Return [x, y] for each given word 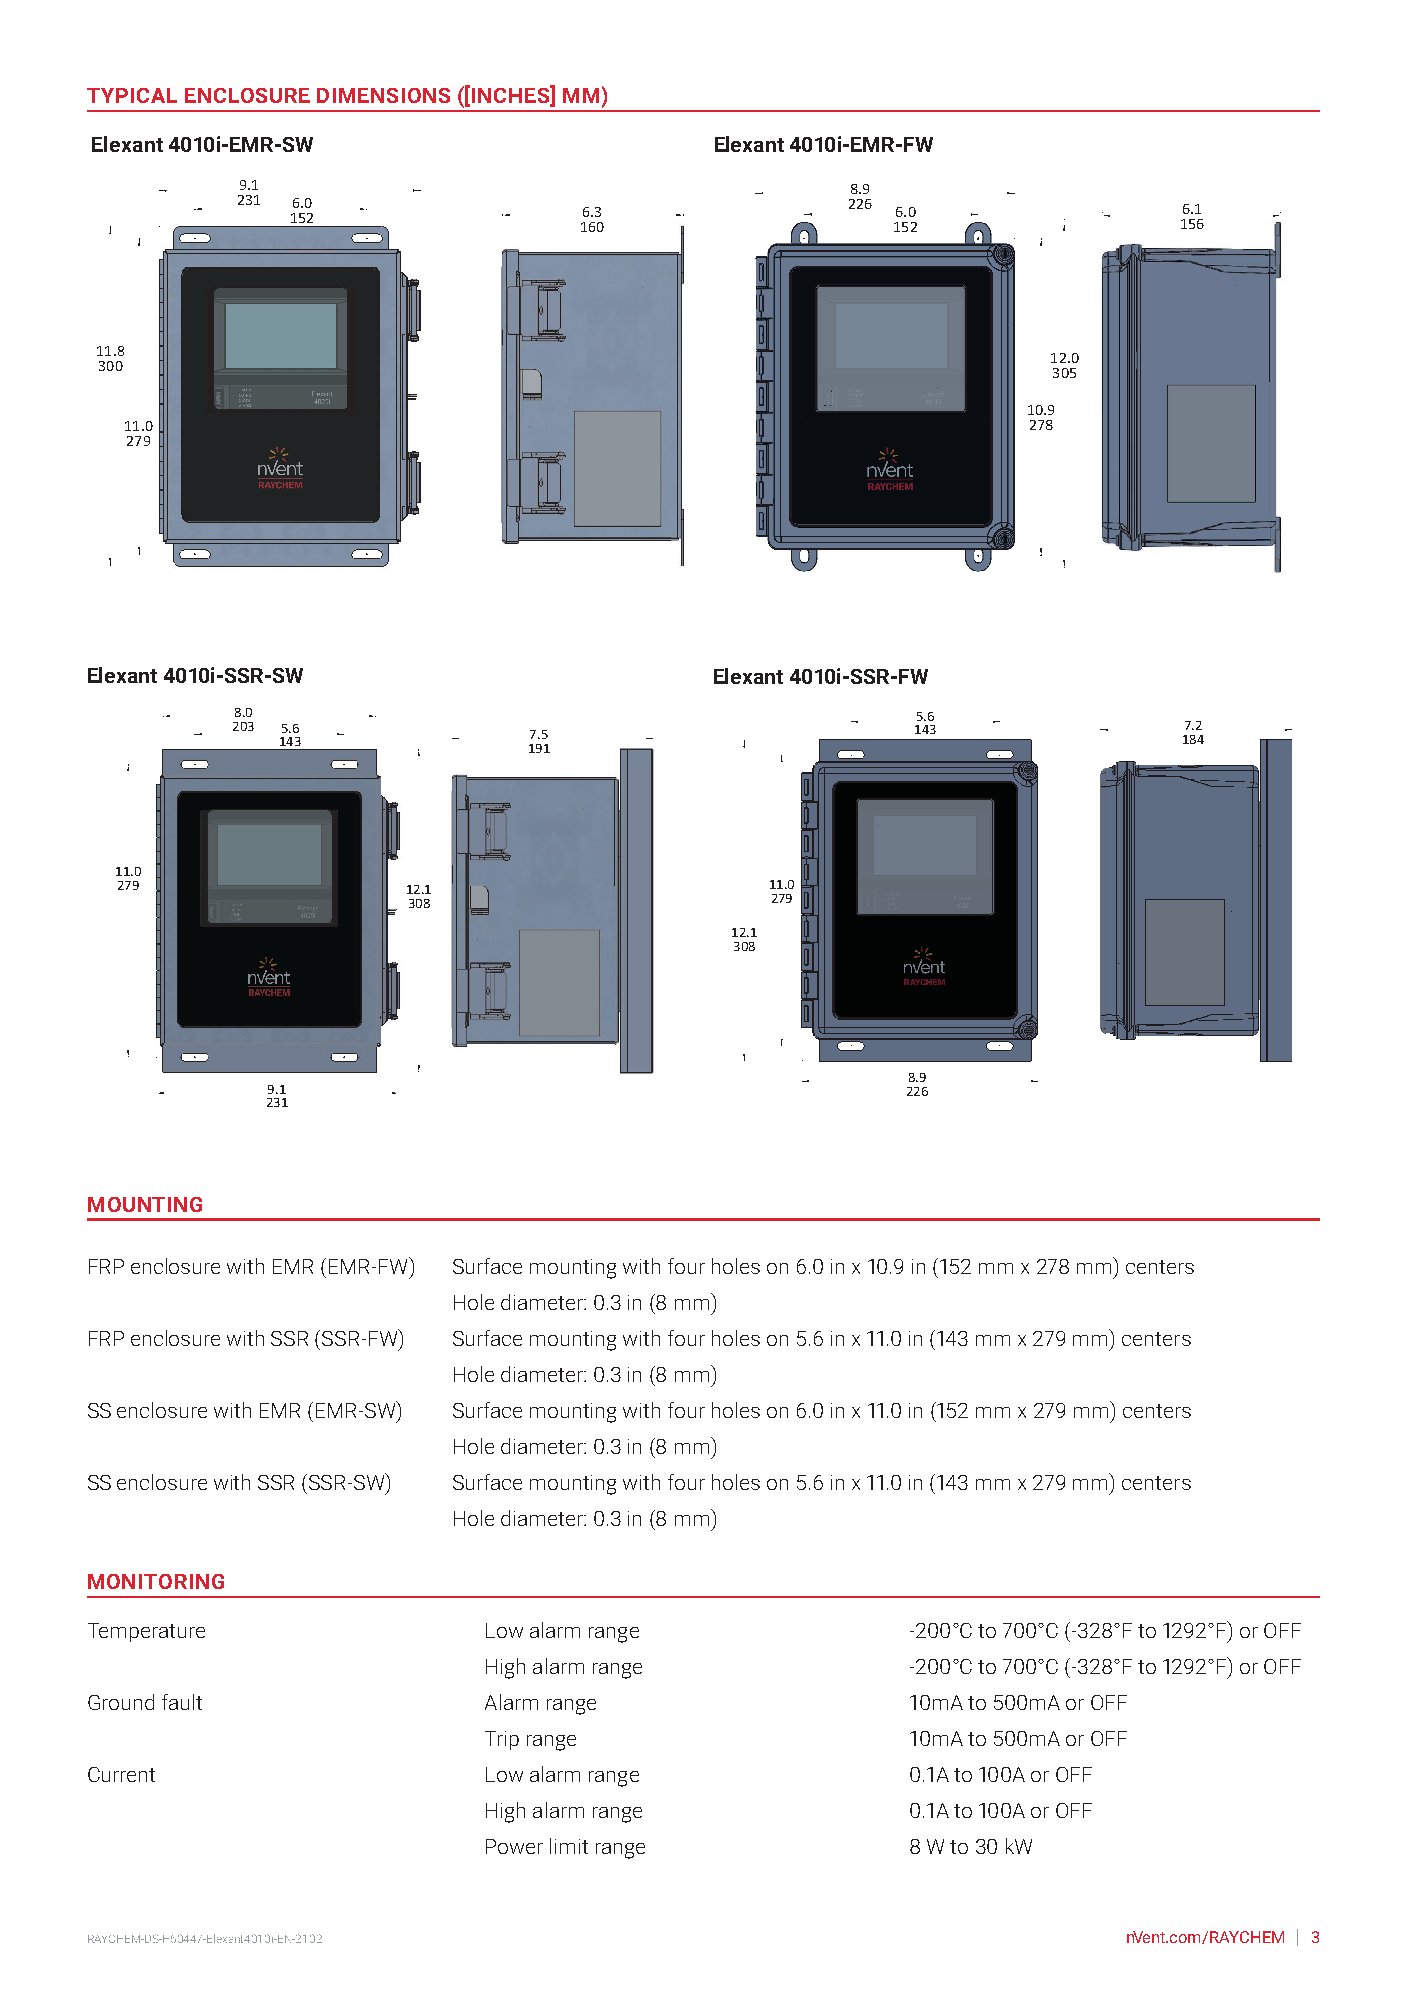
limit [569, 1846]
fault [182, 1702]
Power [514, 1846]
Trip [502, 1740]
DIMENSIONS [383, 95]
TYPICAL [132, 95]
